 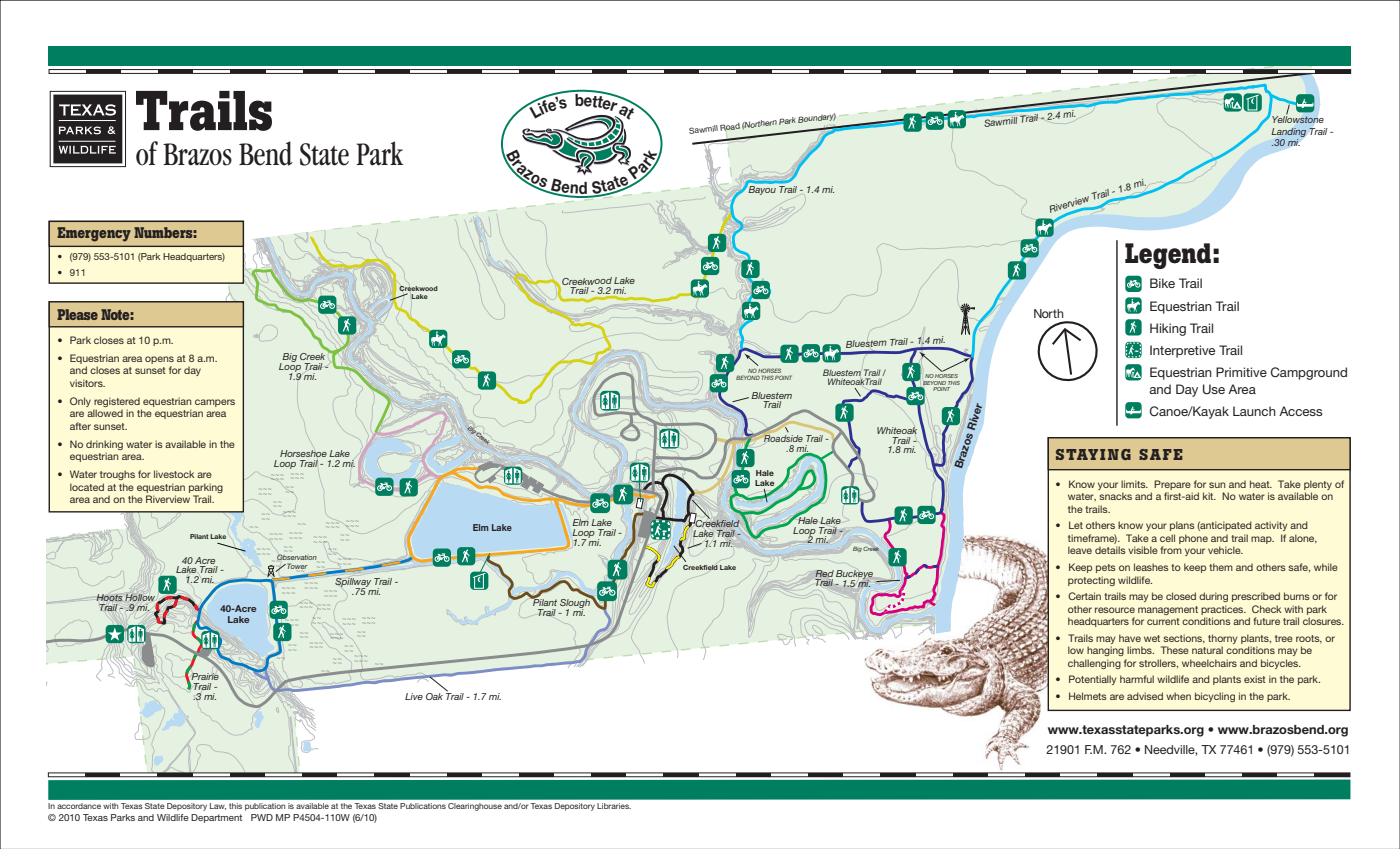 I want to click on Emergency, so click(x=94, y=234).
